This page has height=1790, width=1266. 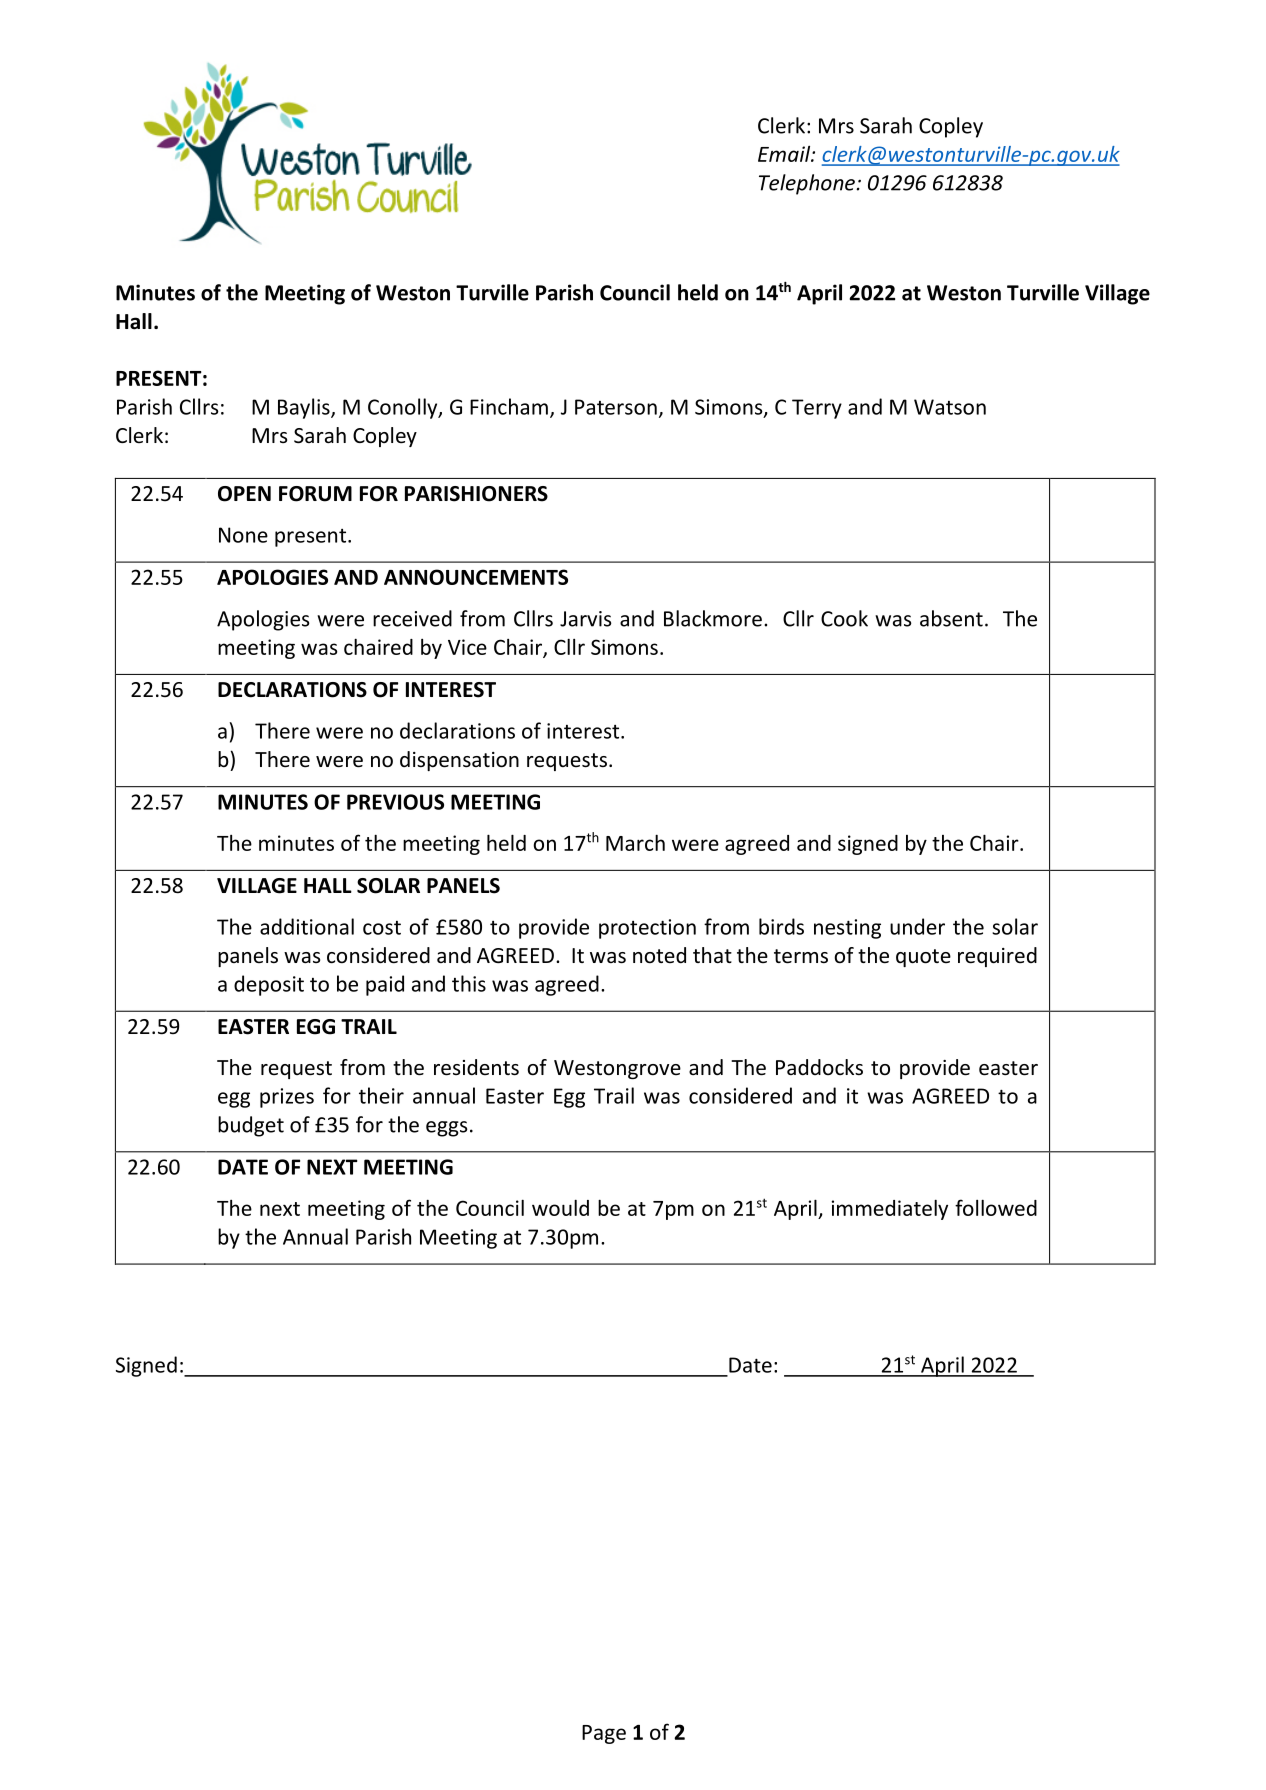 What do you see at coordinates (890, 1209) in the page?
I see `immediately` at bounding box center [890, 1209].
